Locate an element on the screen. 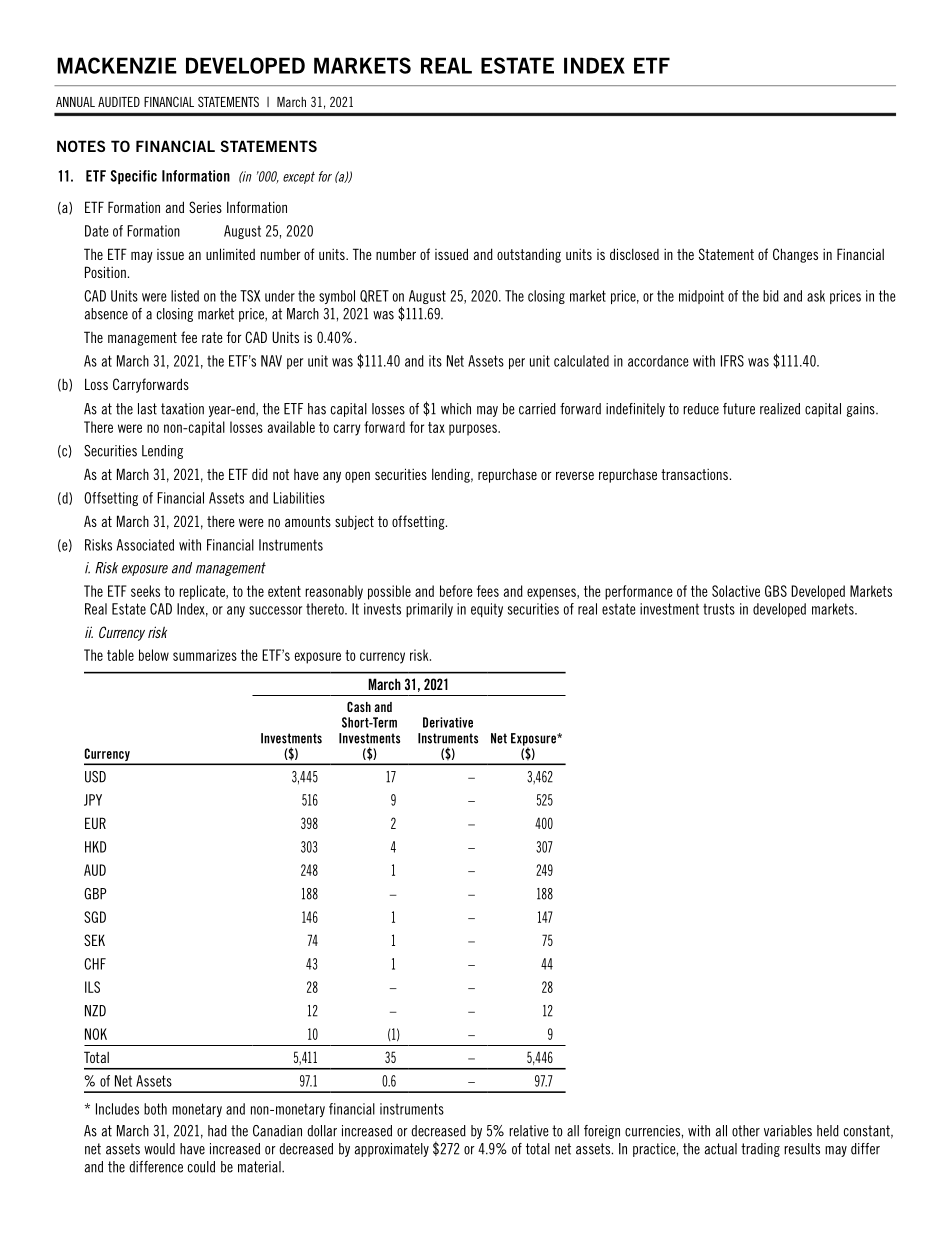  variables is located at coordinates (788, 1131).
